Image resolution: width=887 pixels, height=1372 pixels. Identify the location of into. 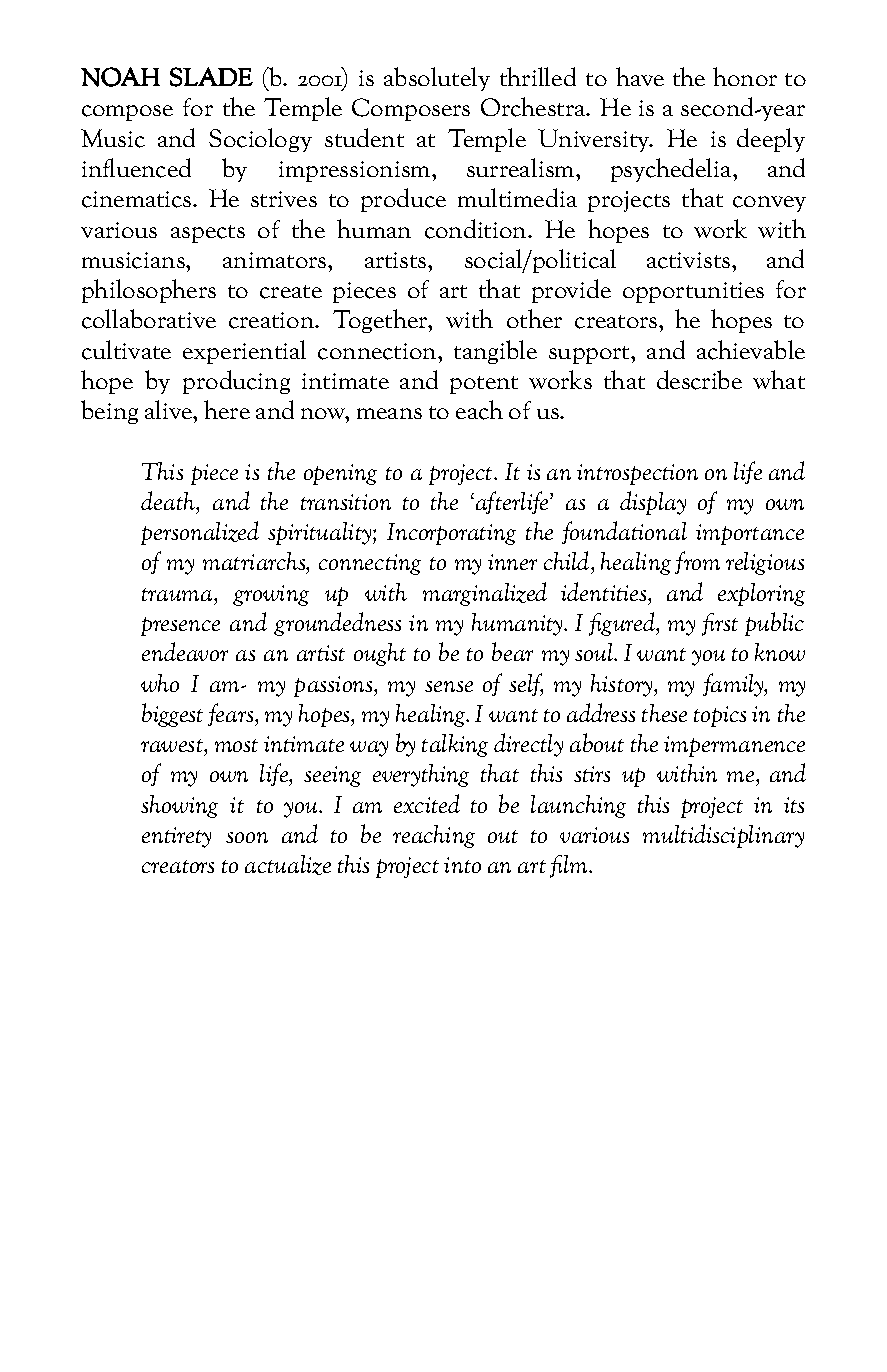
(462, 865).
